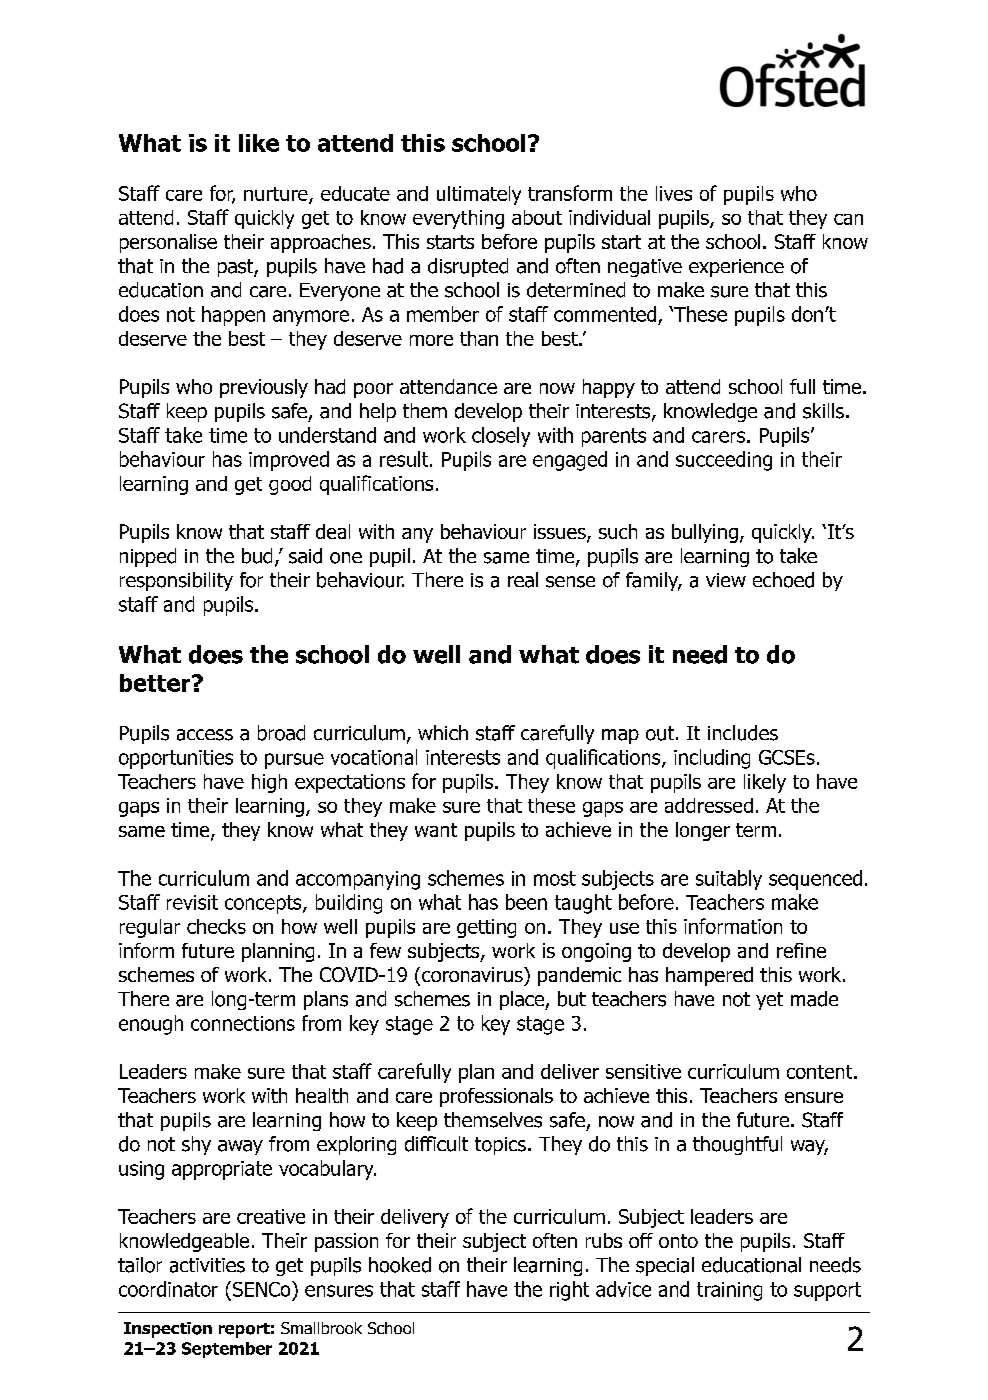  What do you see at coordinates (168, 243) in the document?
I see `personalise` at bounding box center [168, 243].
